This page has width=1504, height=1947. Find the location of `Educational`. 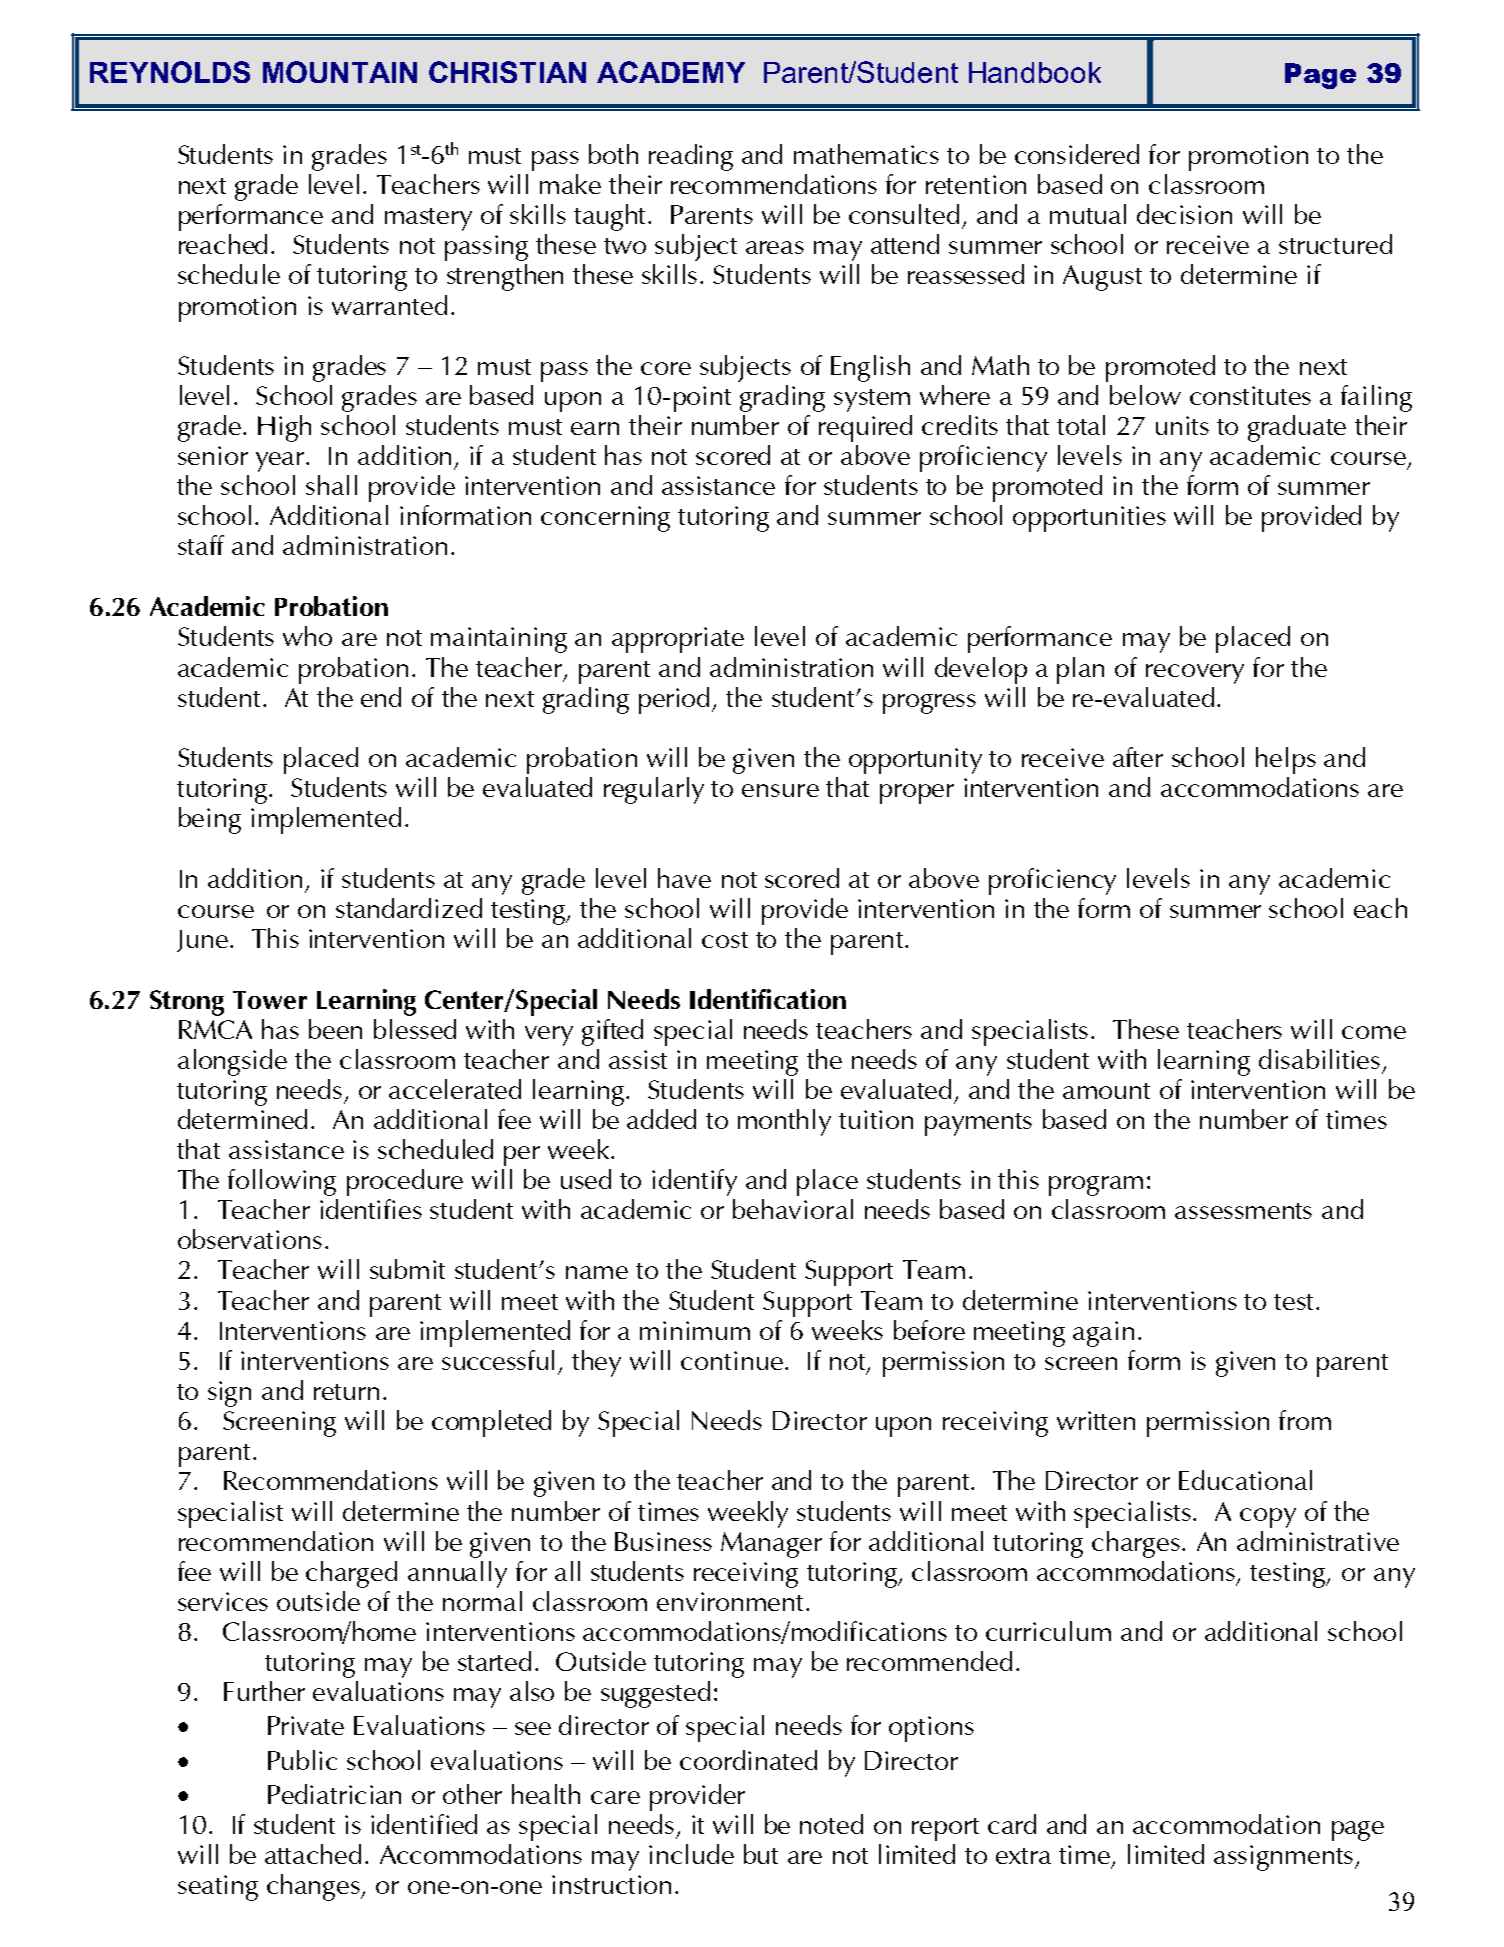

Educational is located at coordinates (1245, 1480).
